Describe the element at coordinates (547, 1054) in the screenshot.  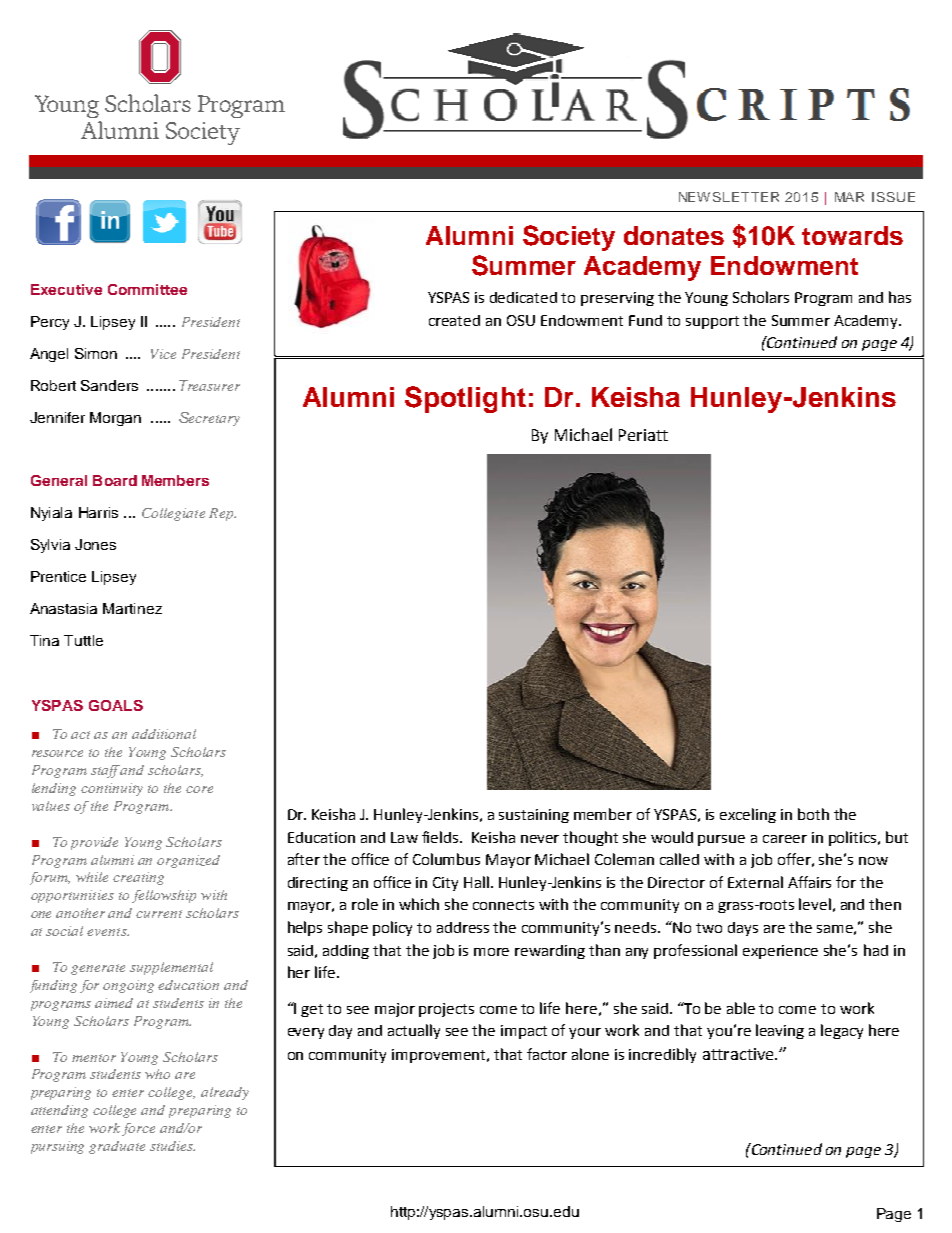
I see `factor` at that location.
